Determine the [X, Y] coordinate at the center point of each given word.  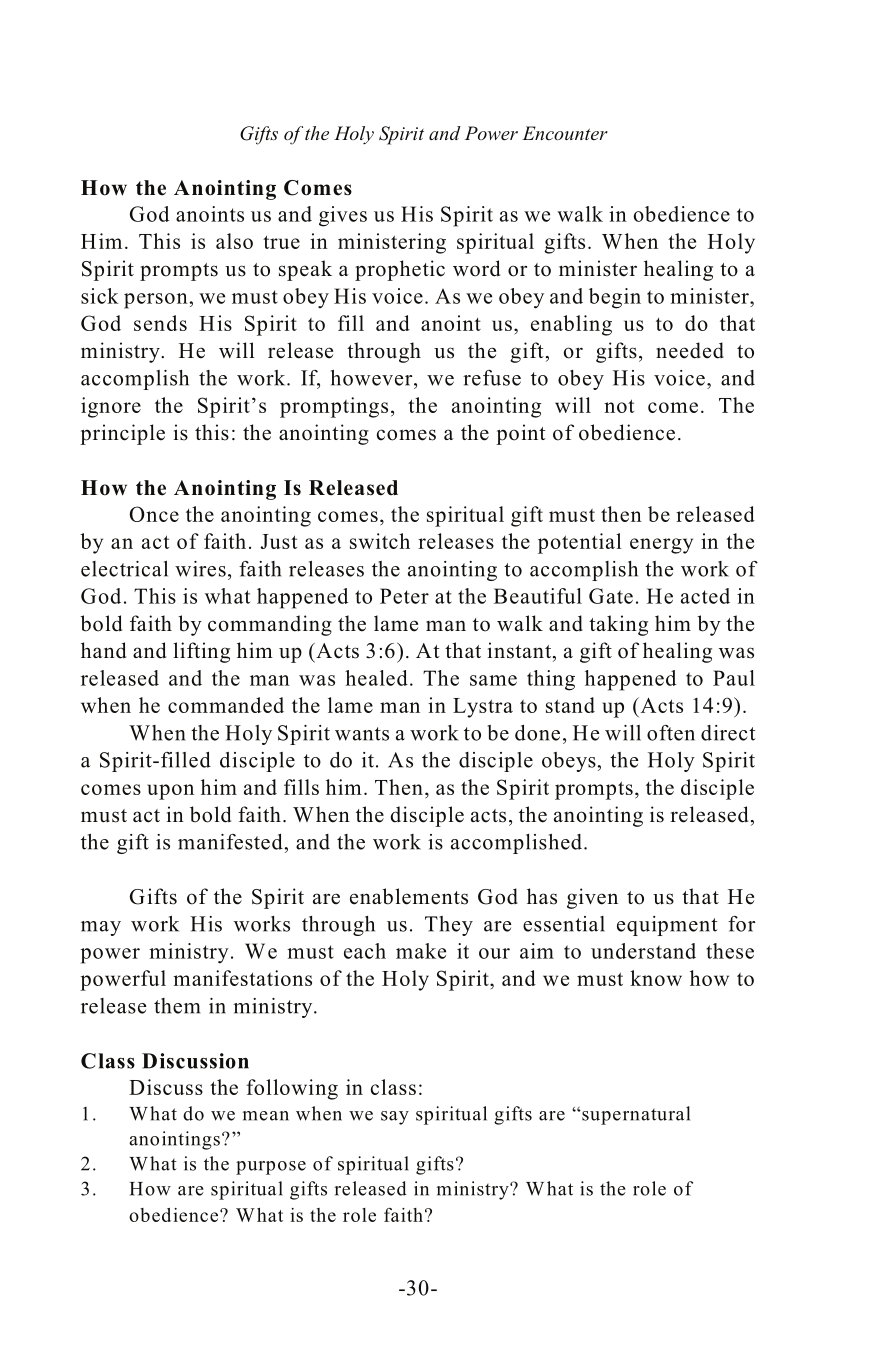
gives [343, 216]
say [395, 1118]
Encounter [565, 133]
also [234, 241]
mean [266, 1116]
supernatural [635, 1115]
